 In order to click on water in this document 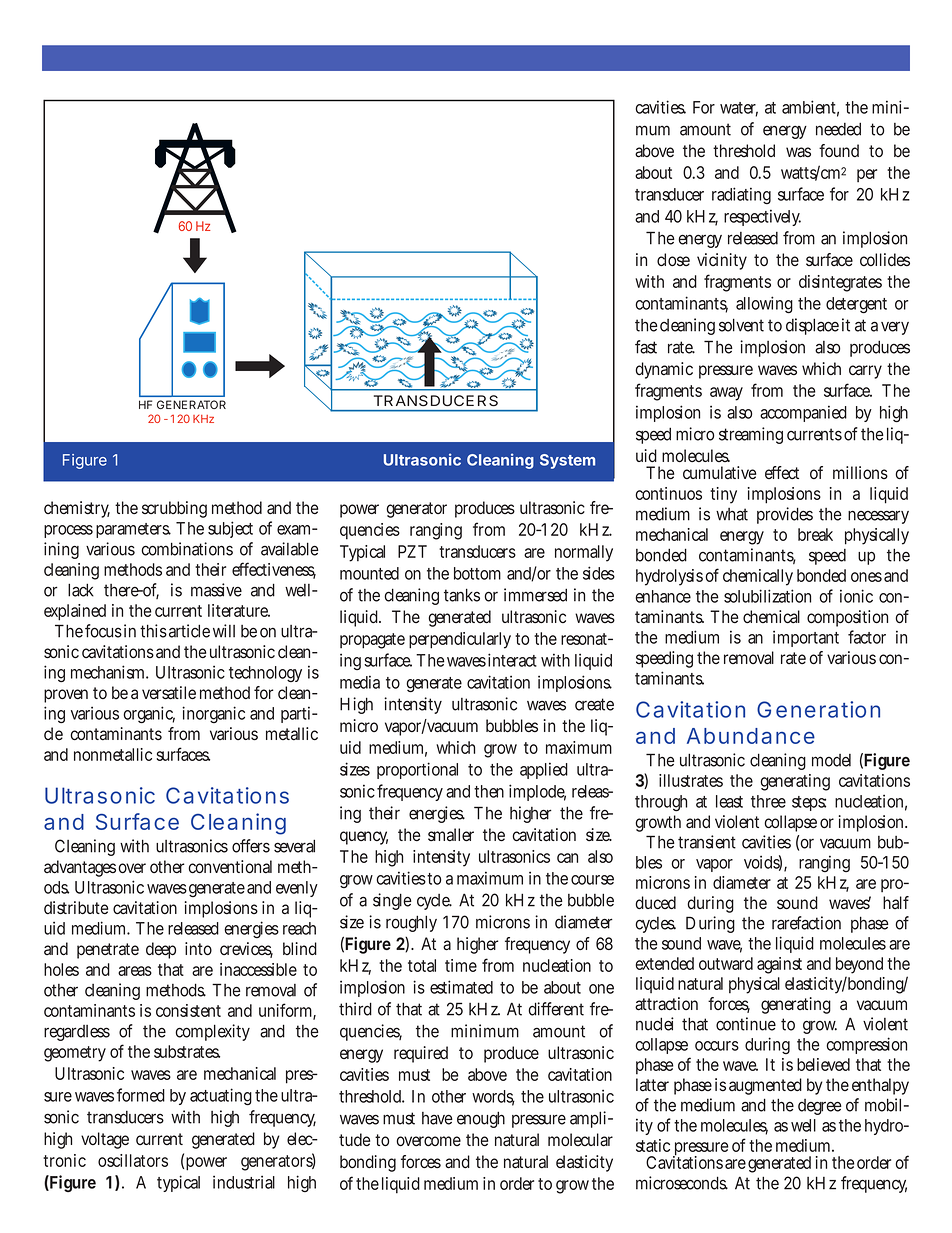, I will do `click(739, 109)`.
